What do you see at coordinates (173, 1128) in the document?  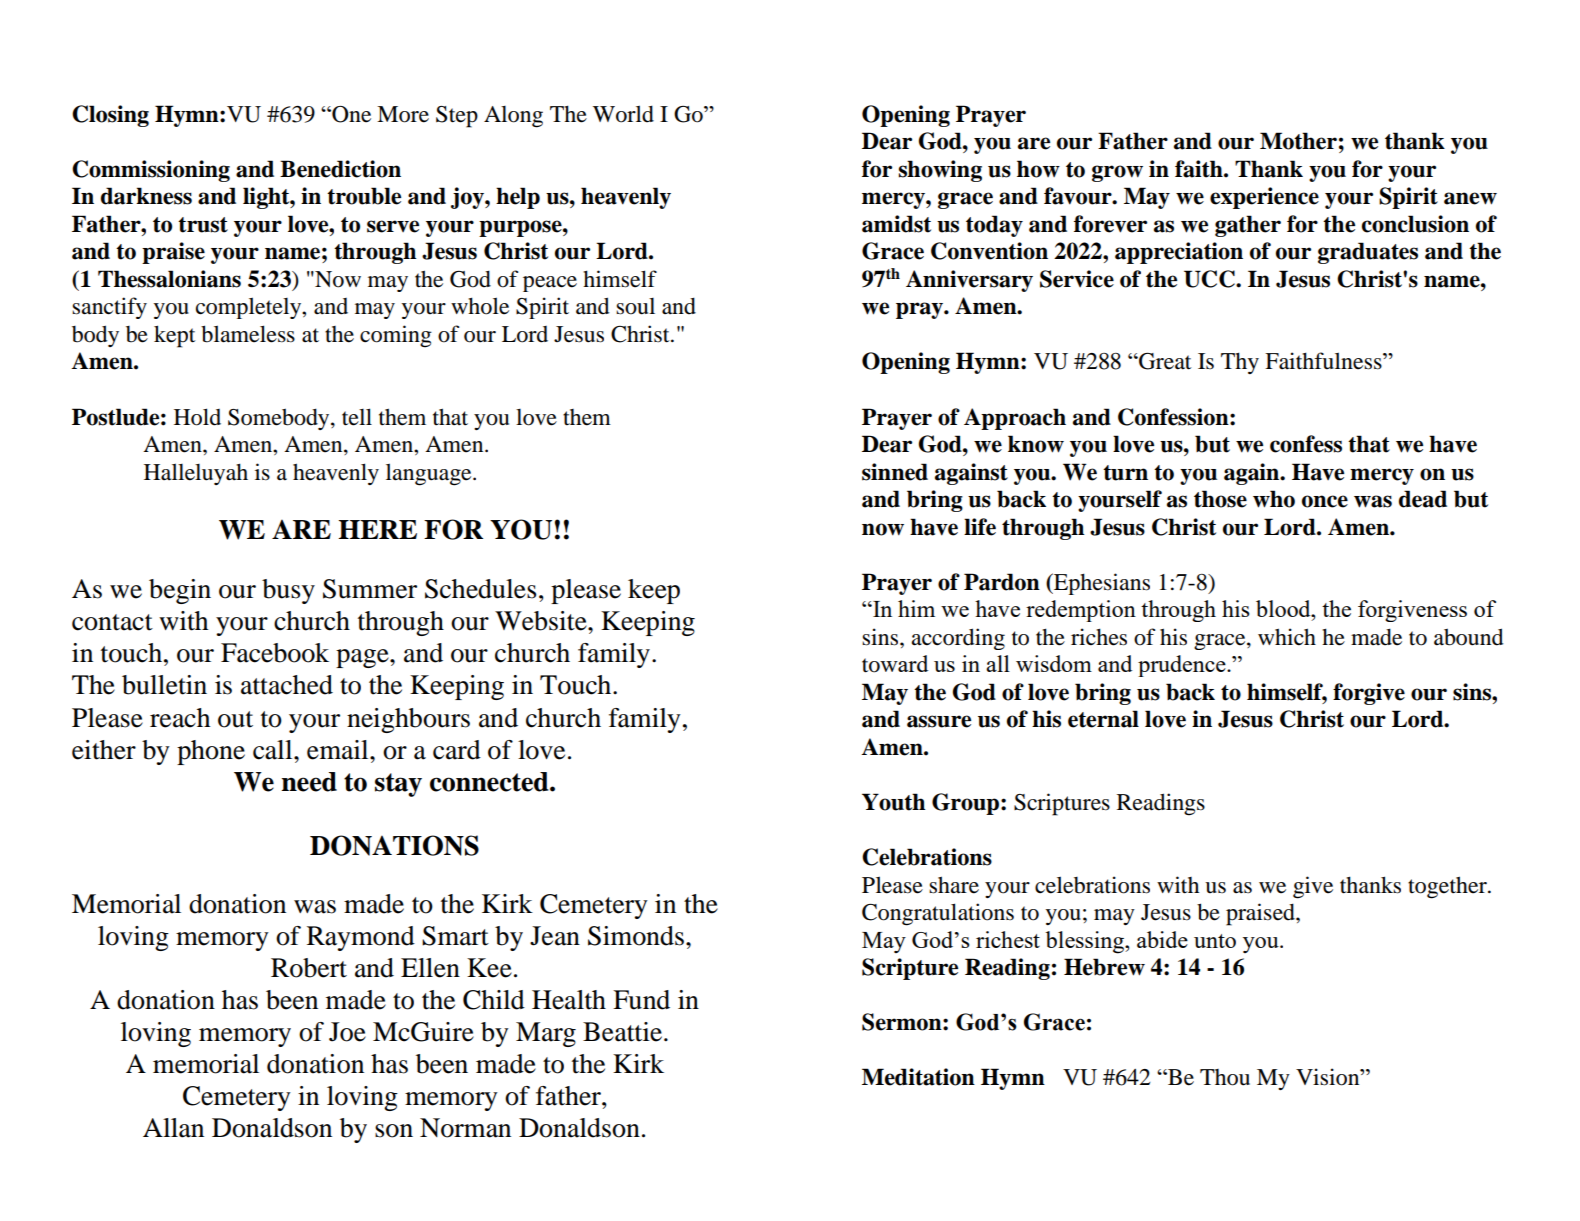 I see `Allan` at bounding box center [173, 1128].
